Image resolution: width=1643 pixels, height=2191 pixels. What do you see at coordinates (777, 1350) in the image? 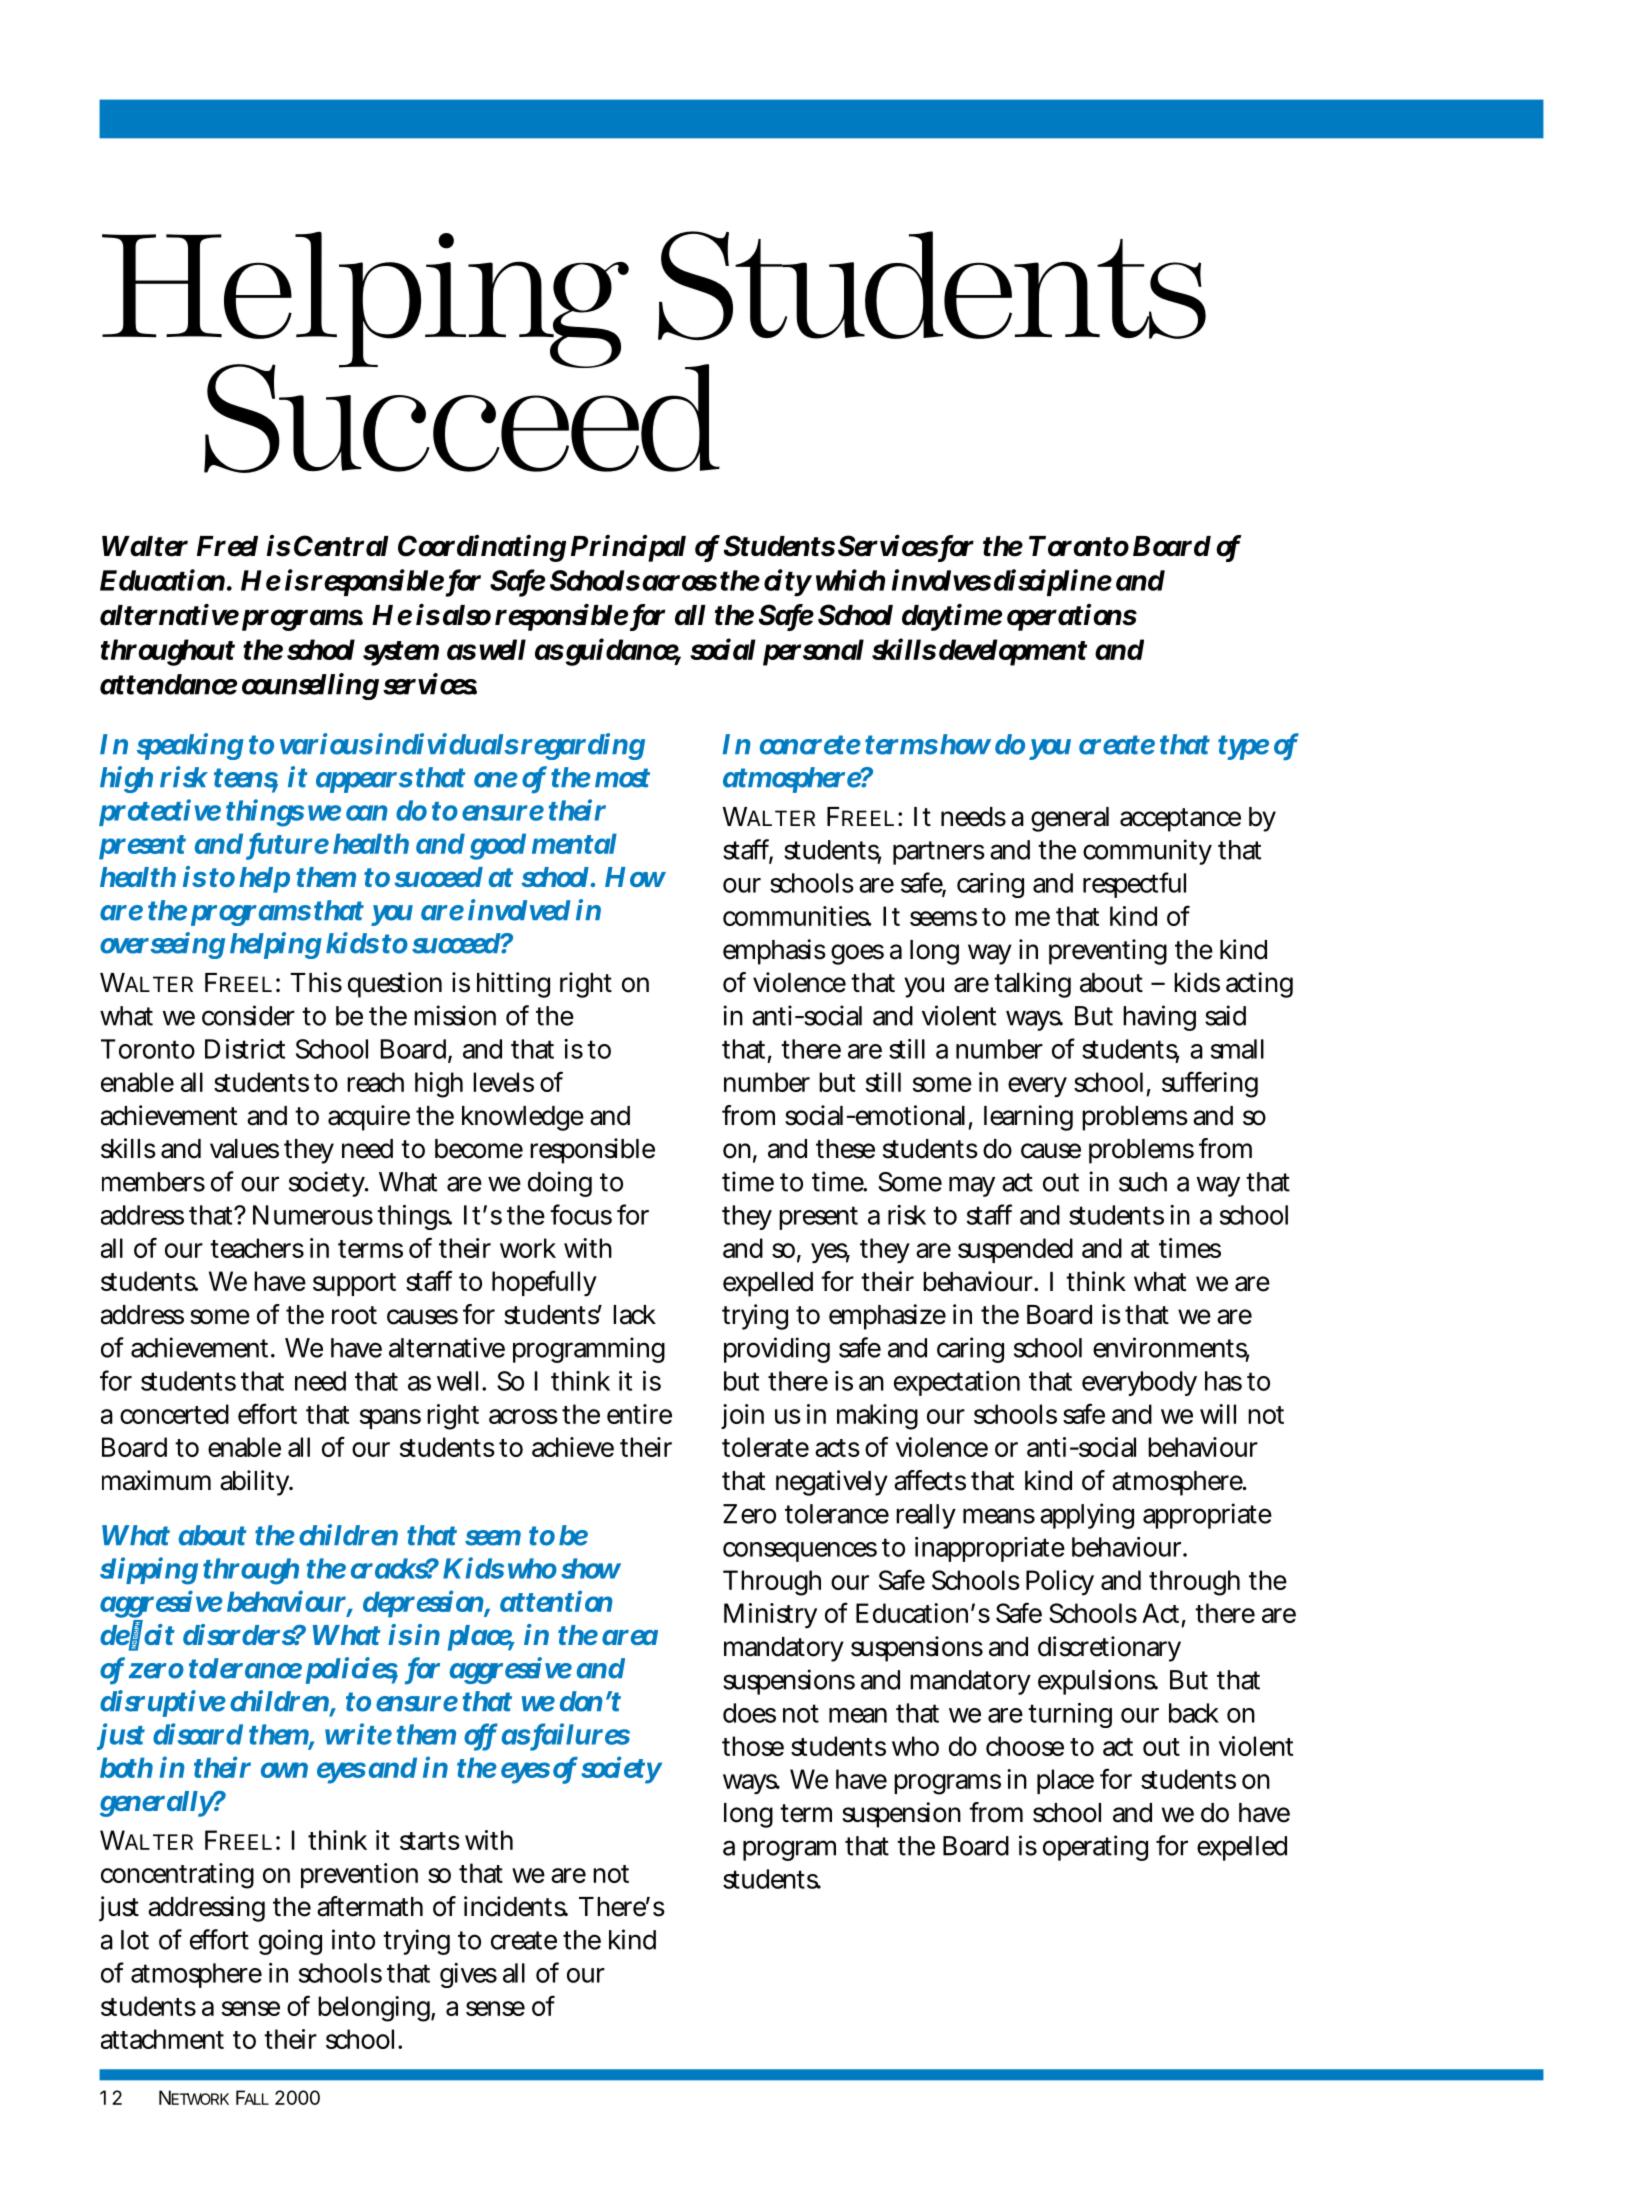
I see `providing` at bounding box center [777, 1350].
